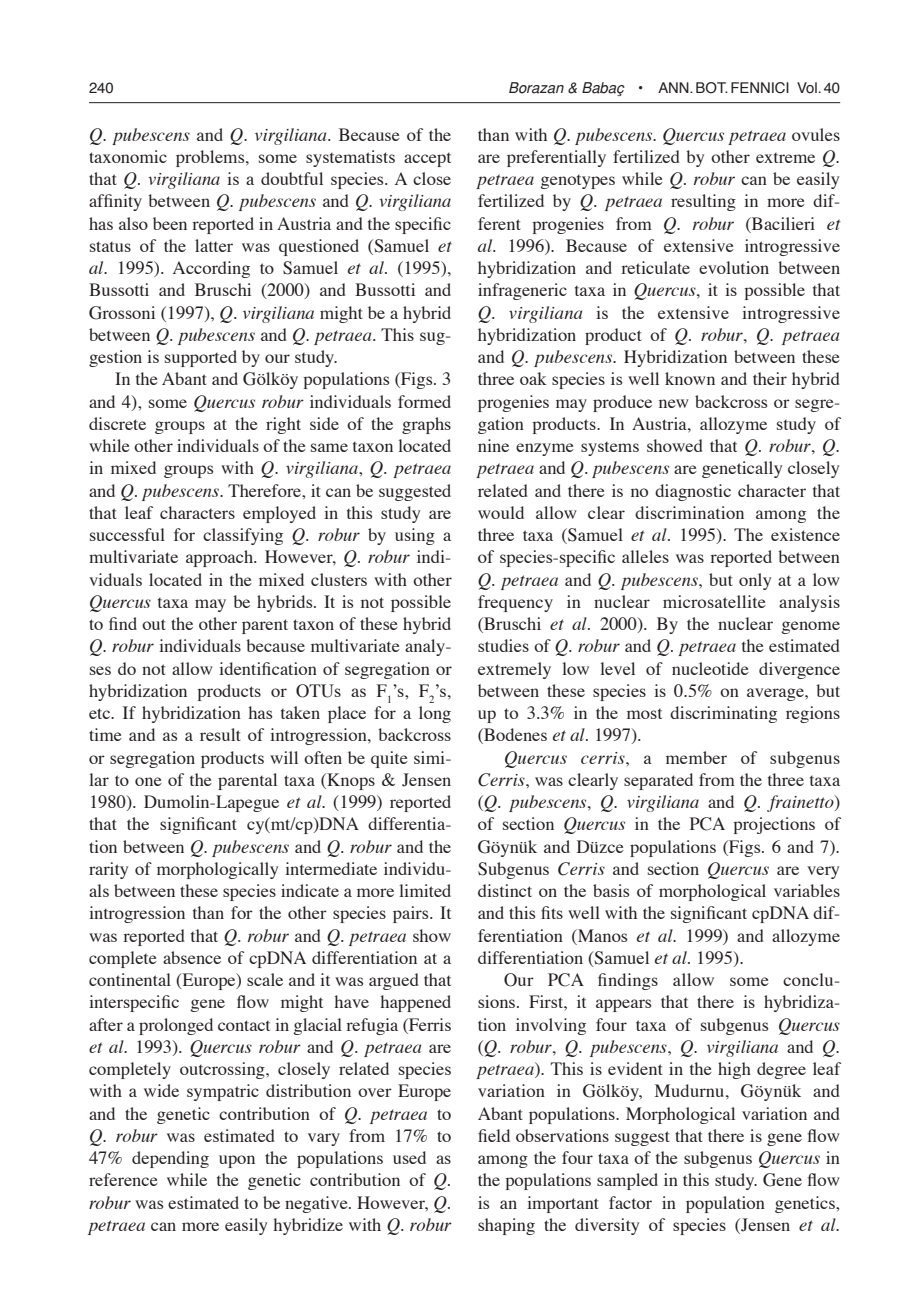 The image size is (924, 1314). Describe the element at coordinates (412, 914) in the document. I see `pairs` at that location.
